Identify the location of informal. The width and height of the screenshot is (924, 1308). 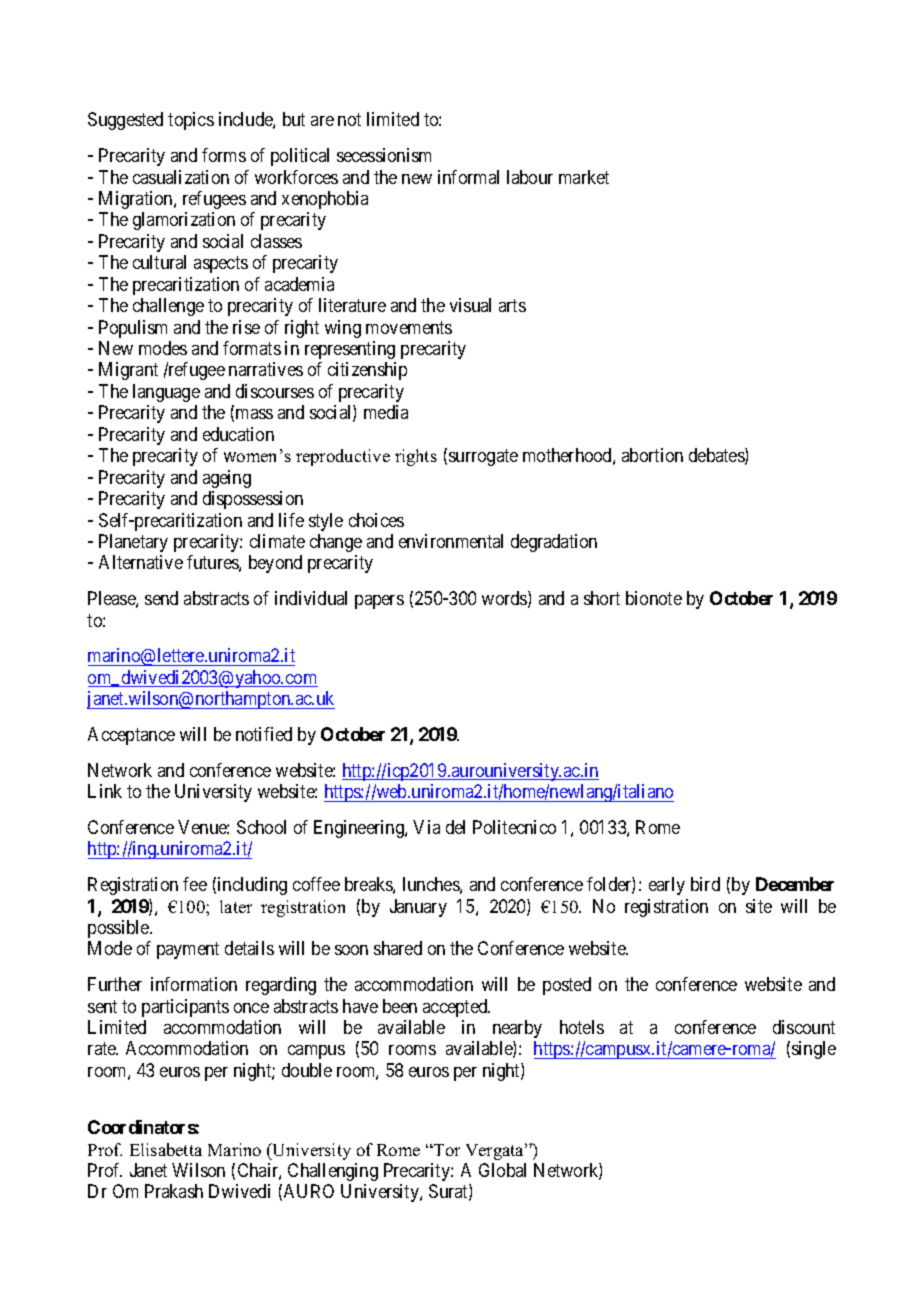
(468, 177).
